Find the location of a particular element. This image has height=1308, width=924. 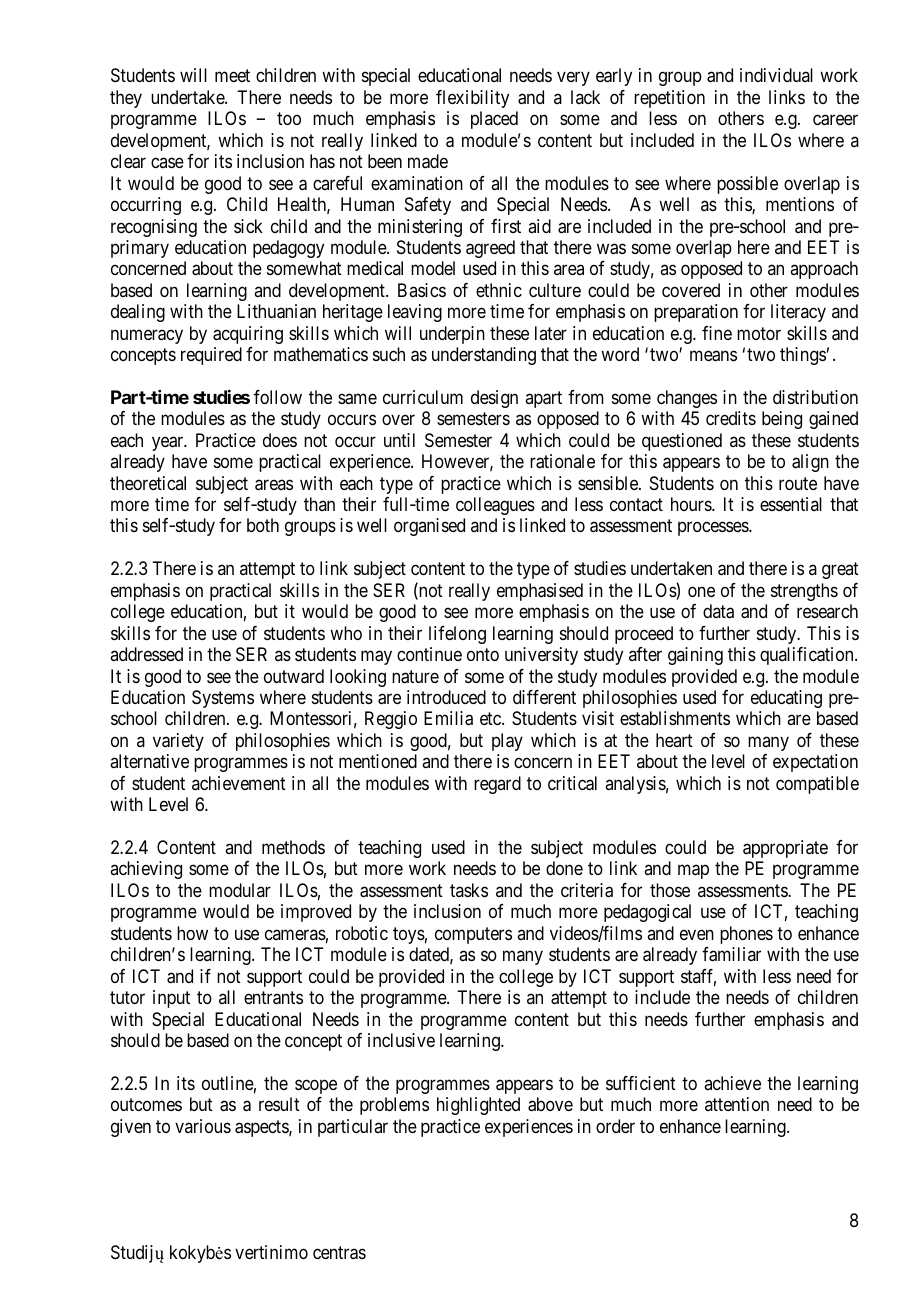

flexibility is located at coordinates (472, 99).
